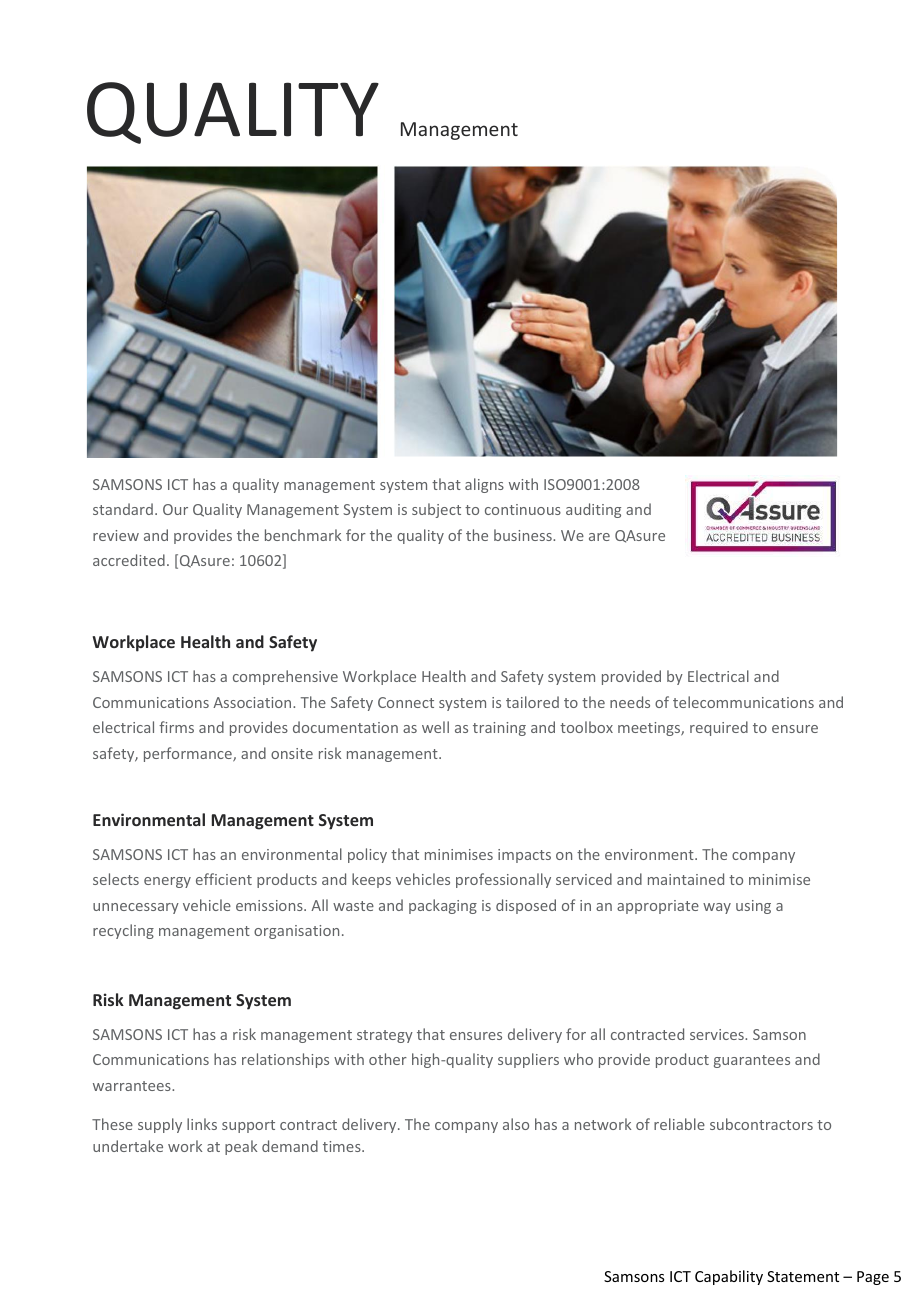  Describe the element at coordinates (175, 509) in the screenshot. I see `Our` at that location.
